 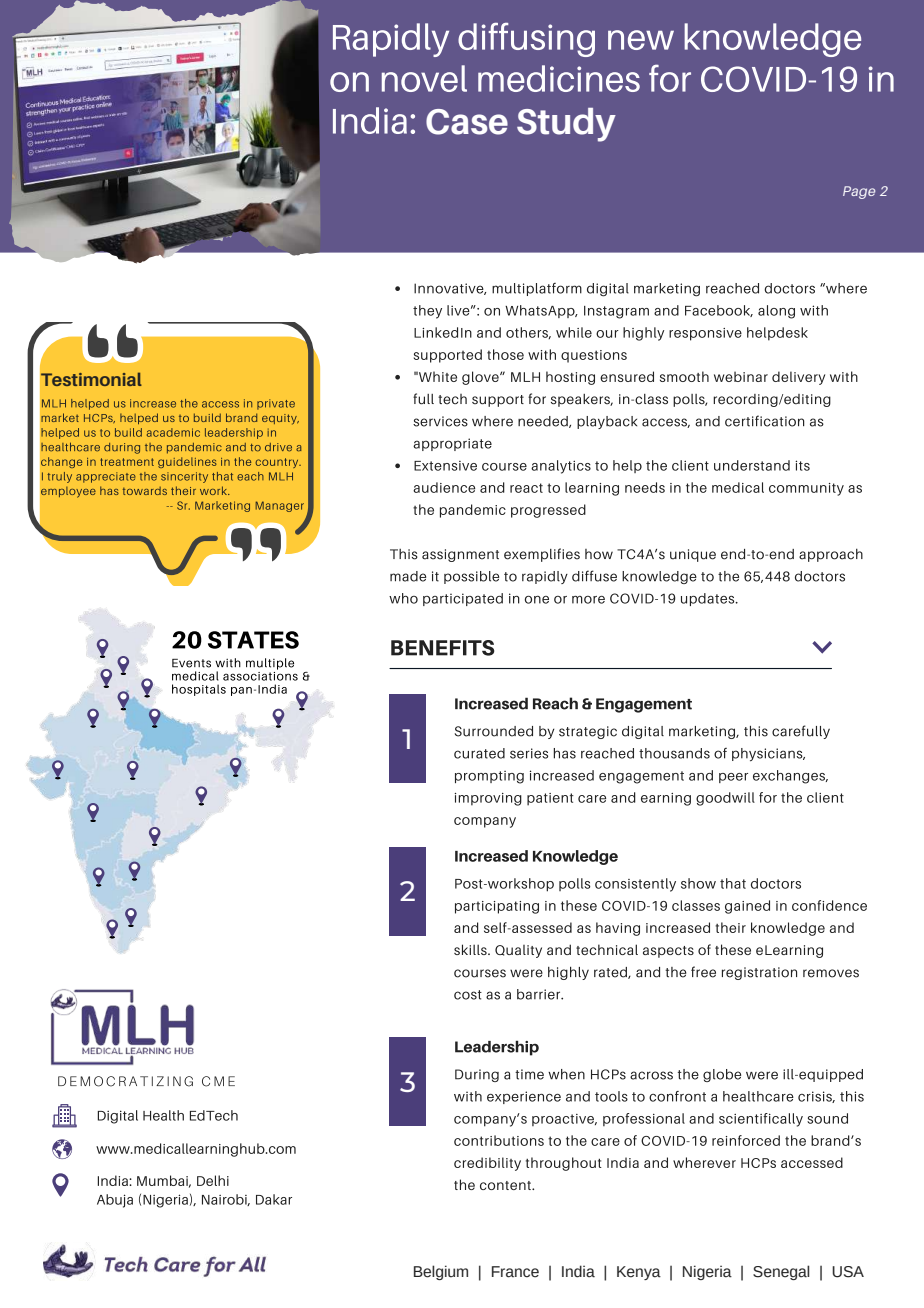 What do you see at coordinates (709, 599) in the screenshot?
I see `updates` at bounding box center [709, 599].
